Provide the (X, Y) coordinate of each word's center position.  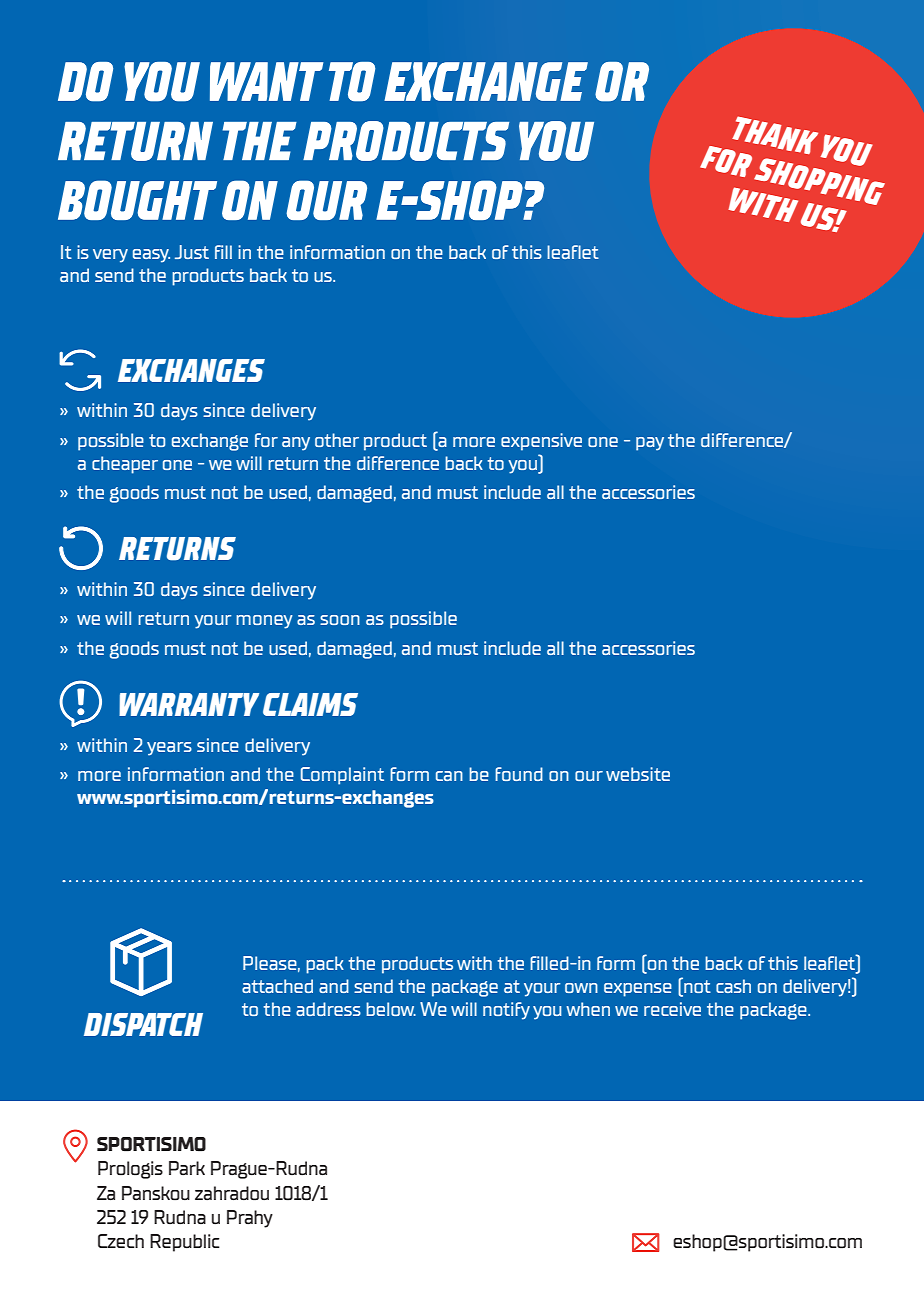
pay (650, 444)
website (638, 774)
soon (340, 620)
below (391, 1009)
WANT (266, 81)
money (264, 622)
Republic (185, 1243)
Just (192, 252)
